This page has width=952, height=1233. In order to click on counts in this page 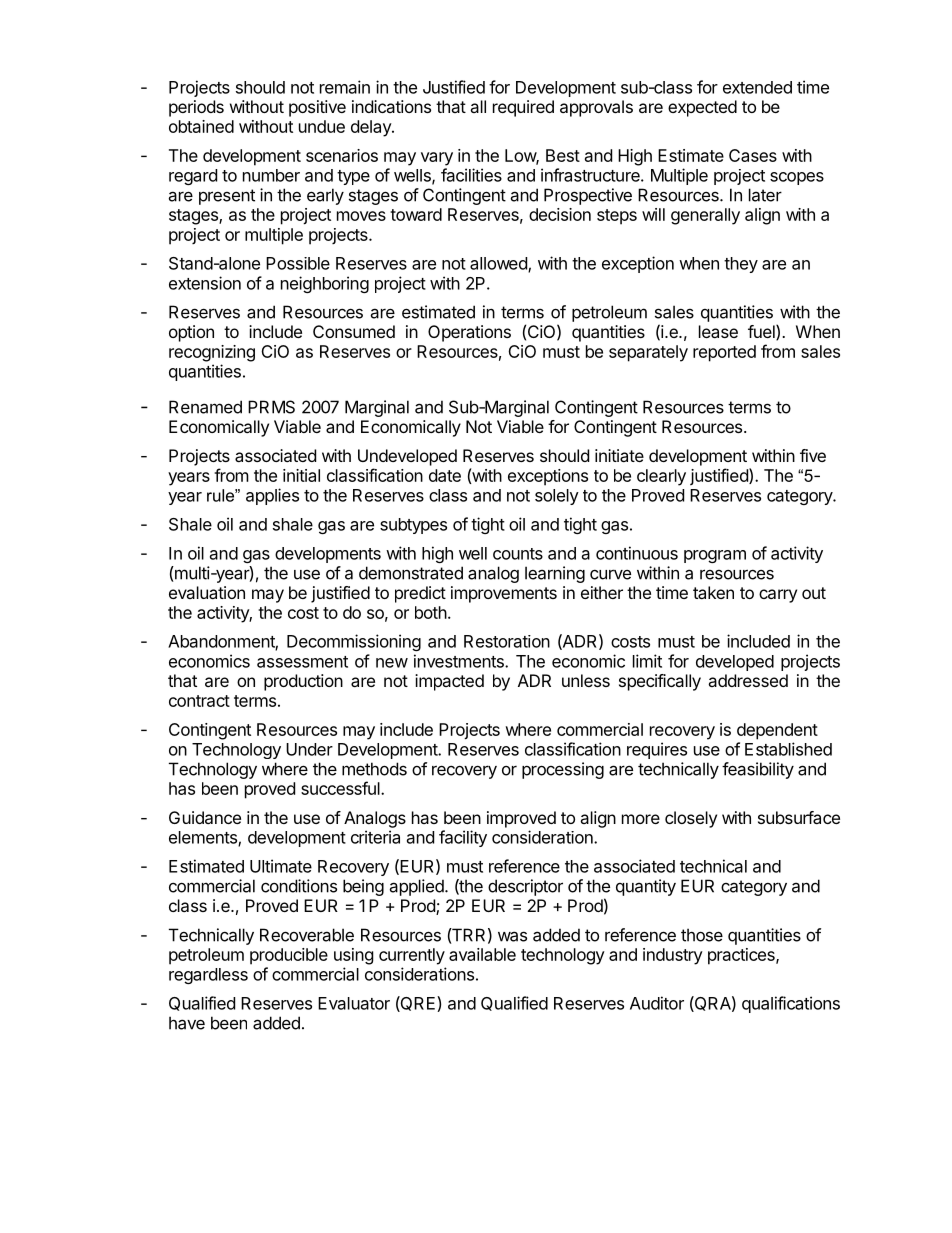, I will do `click(518, 554)`.
